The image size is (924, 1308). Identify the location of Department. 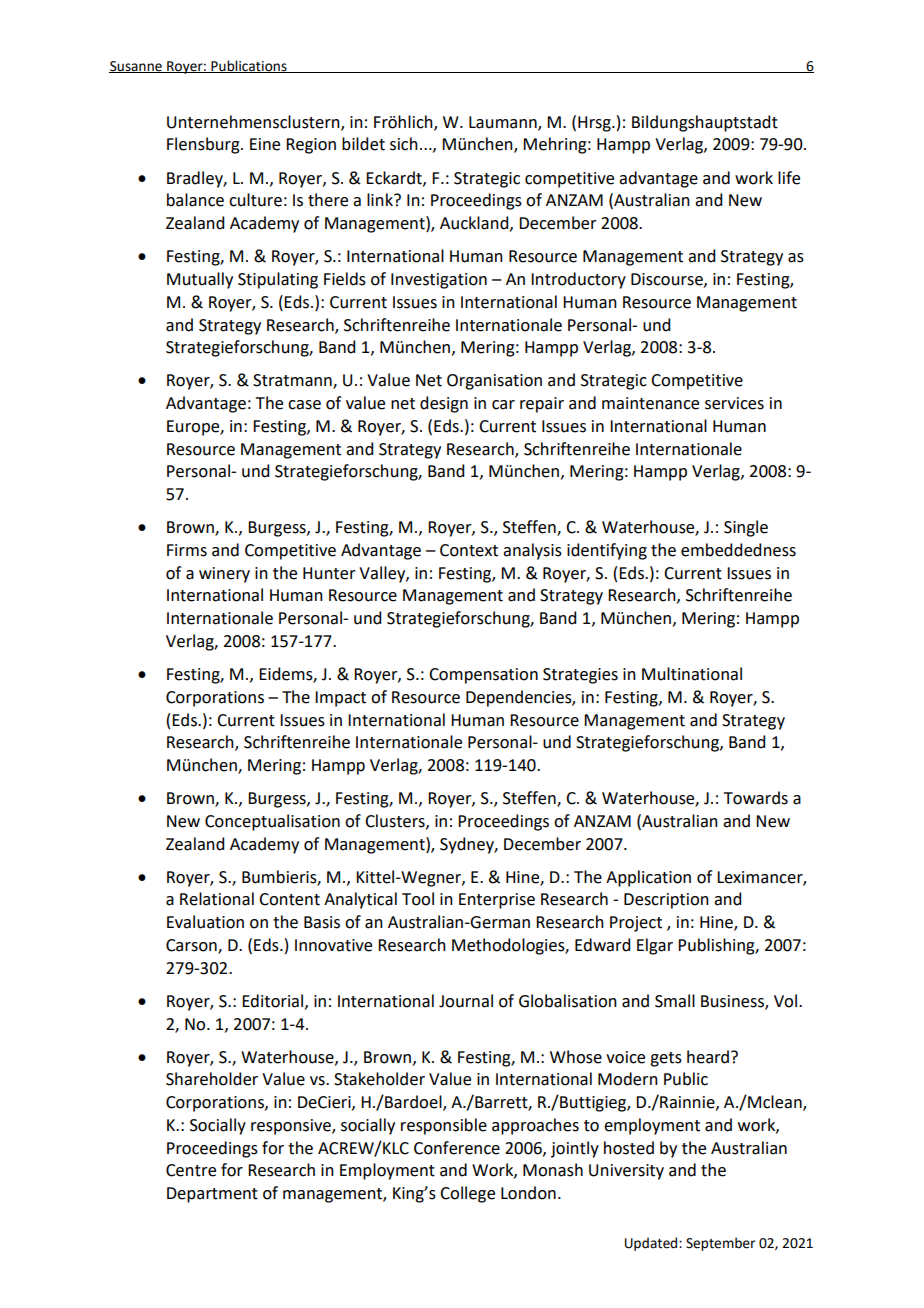
(212, 1195).
